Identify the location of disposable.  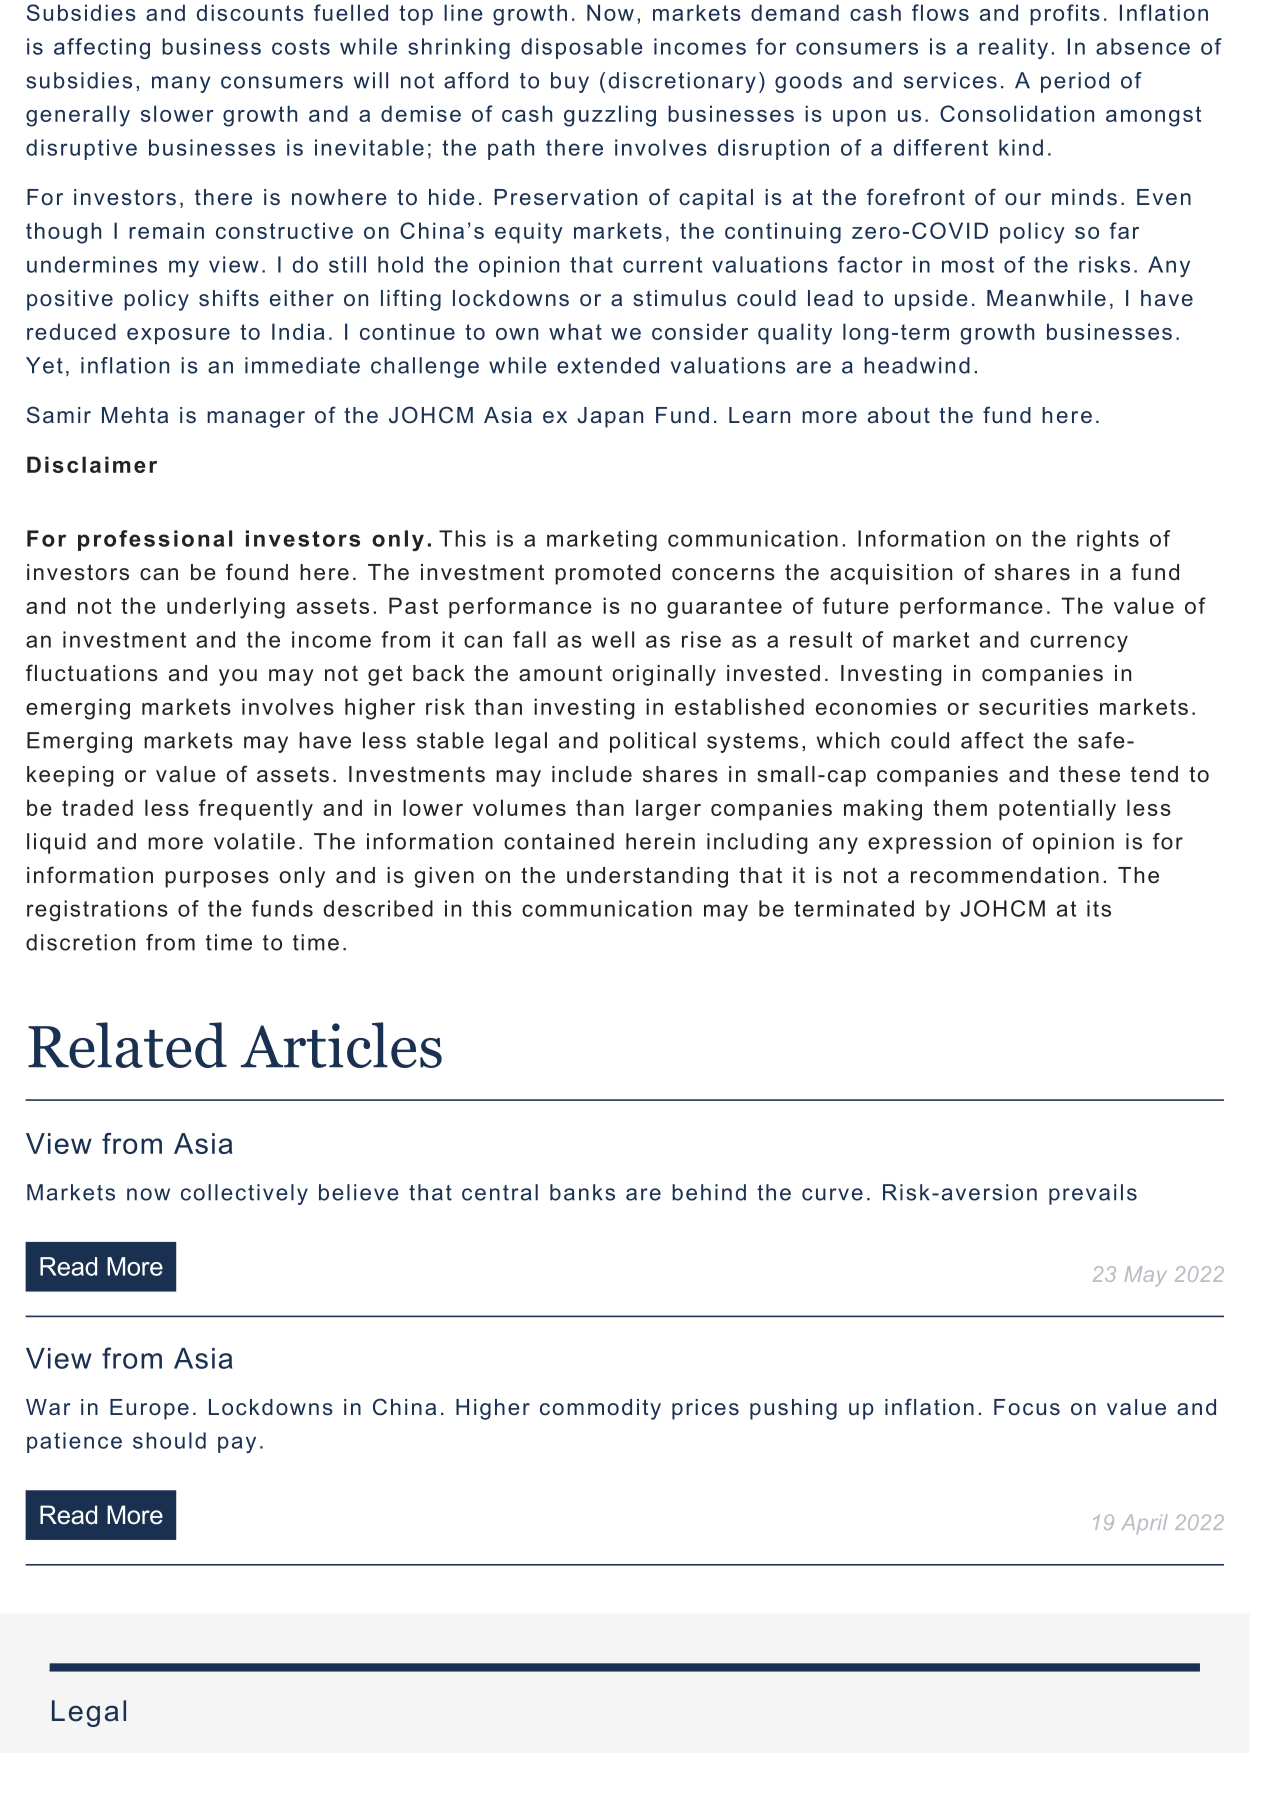
(582, 48).
